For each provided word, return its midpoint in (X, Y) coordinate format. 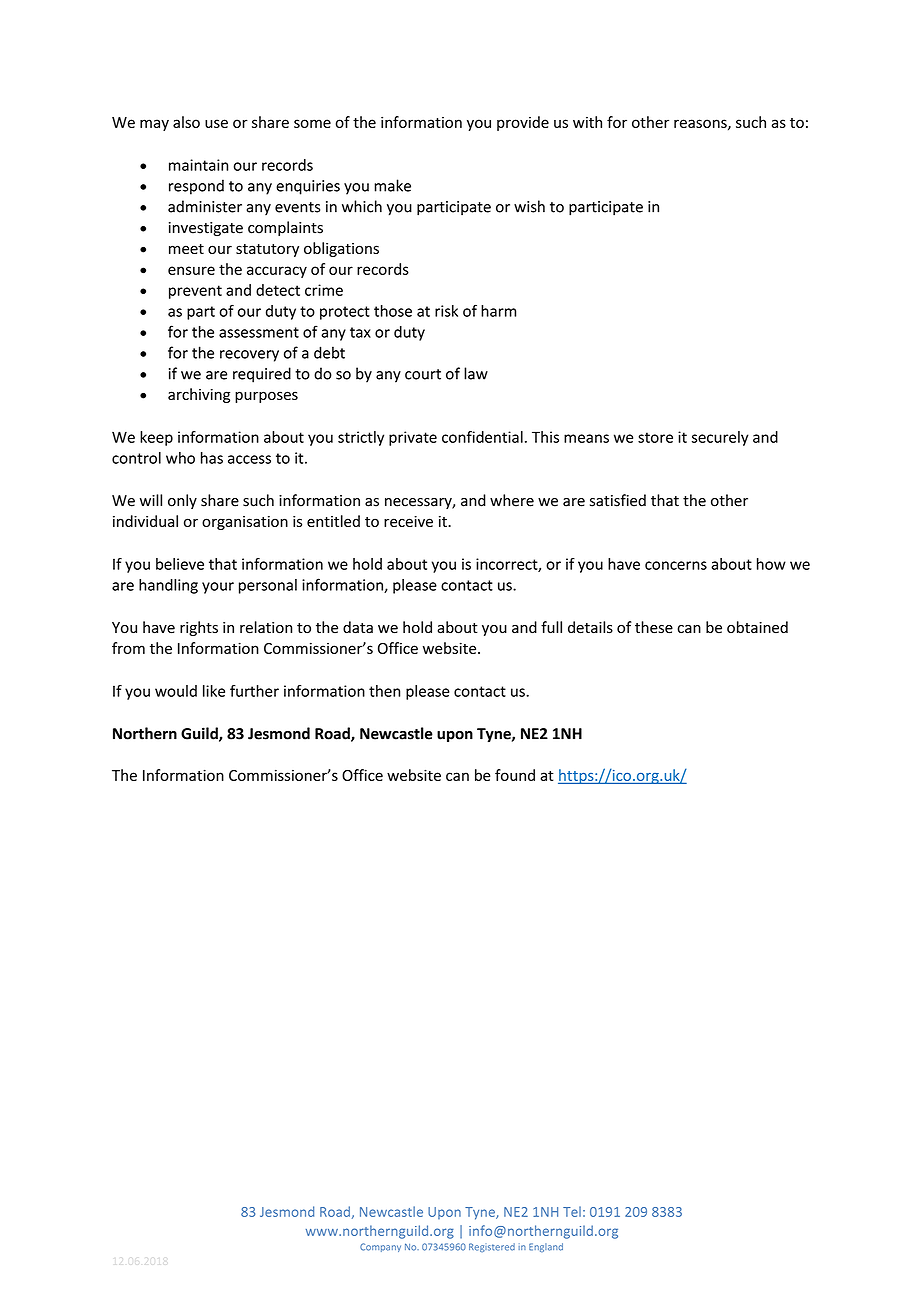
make (392, 185)
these (654, 627)
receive (408, 521)
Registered (492, 1247)
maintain (198, 165)
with (587, 122)
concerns (676, 565)
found (515, 775)
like (214, 691)
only (182, 501)
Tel (572, 1211)
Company (380, 1247)
